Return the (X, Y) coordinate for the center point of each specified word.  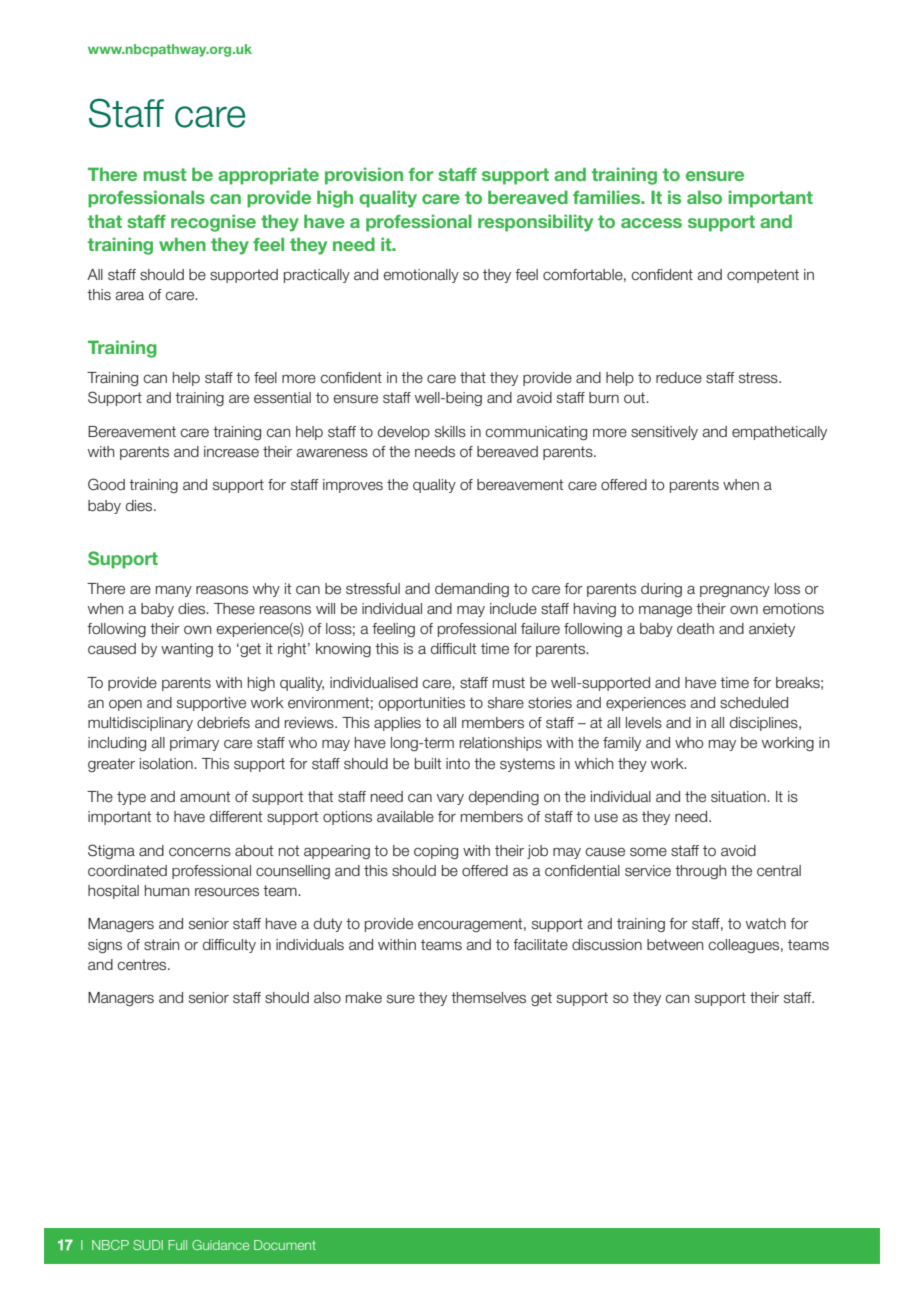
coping (436, 852)
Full (177, 1245)
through (700, 872)
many (174, 591)
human (167, 891)
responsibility (535, 223)
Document (285, 1245)
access (651, 223)
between (675, 945)
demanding (472, 590)
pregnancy (735, 591)
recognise (213, 223)
